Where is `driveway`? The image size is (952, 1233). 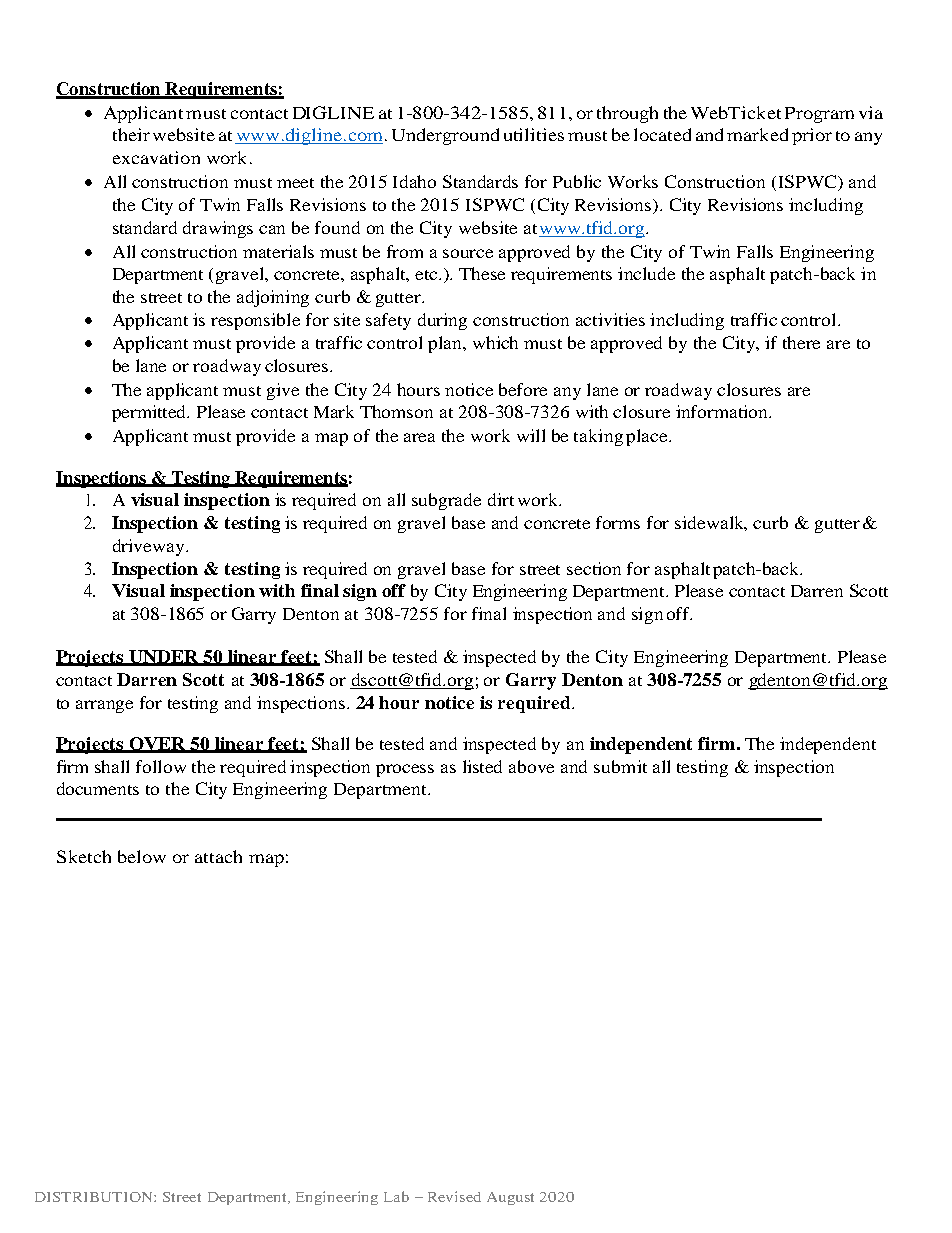
driveway is located at coordinates (150, 547).
